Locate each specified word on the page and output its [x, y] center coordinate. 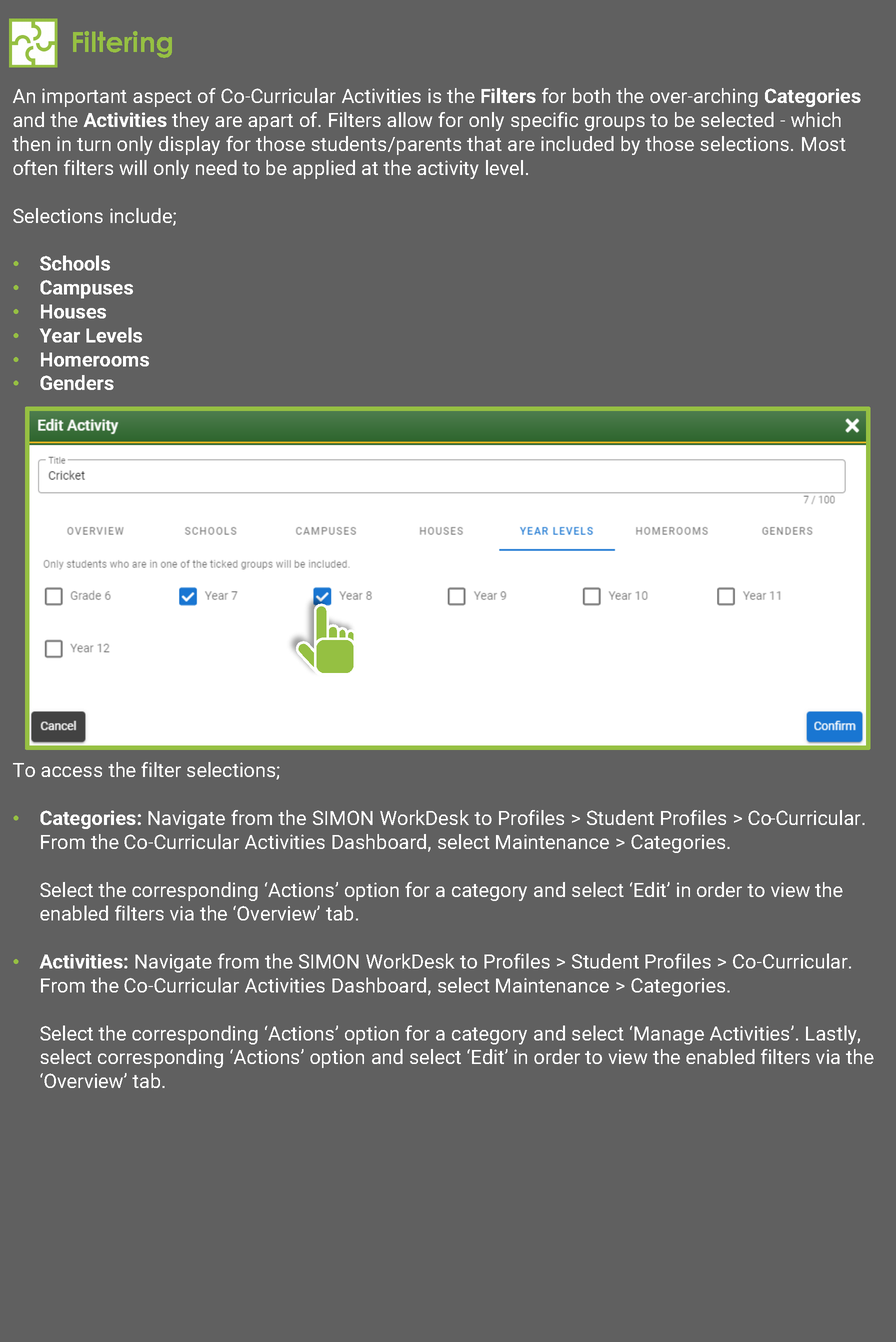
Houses [73, 311]
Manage [669, 1035]
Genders [77, 382]
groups [615, 123]
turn [94, 144]
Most [824, 144]
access [71, 771]
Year [60, 335]
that [484, 143]
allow [409, 119]
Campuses [86, 289]
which [816, 119]
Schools [75, 263]
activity [447, 169]
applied [324, 169]
